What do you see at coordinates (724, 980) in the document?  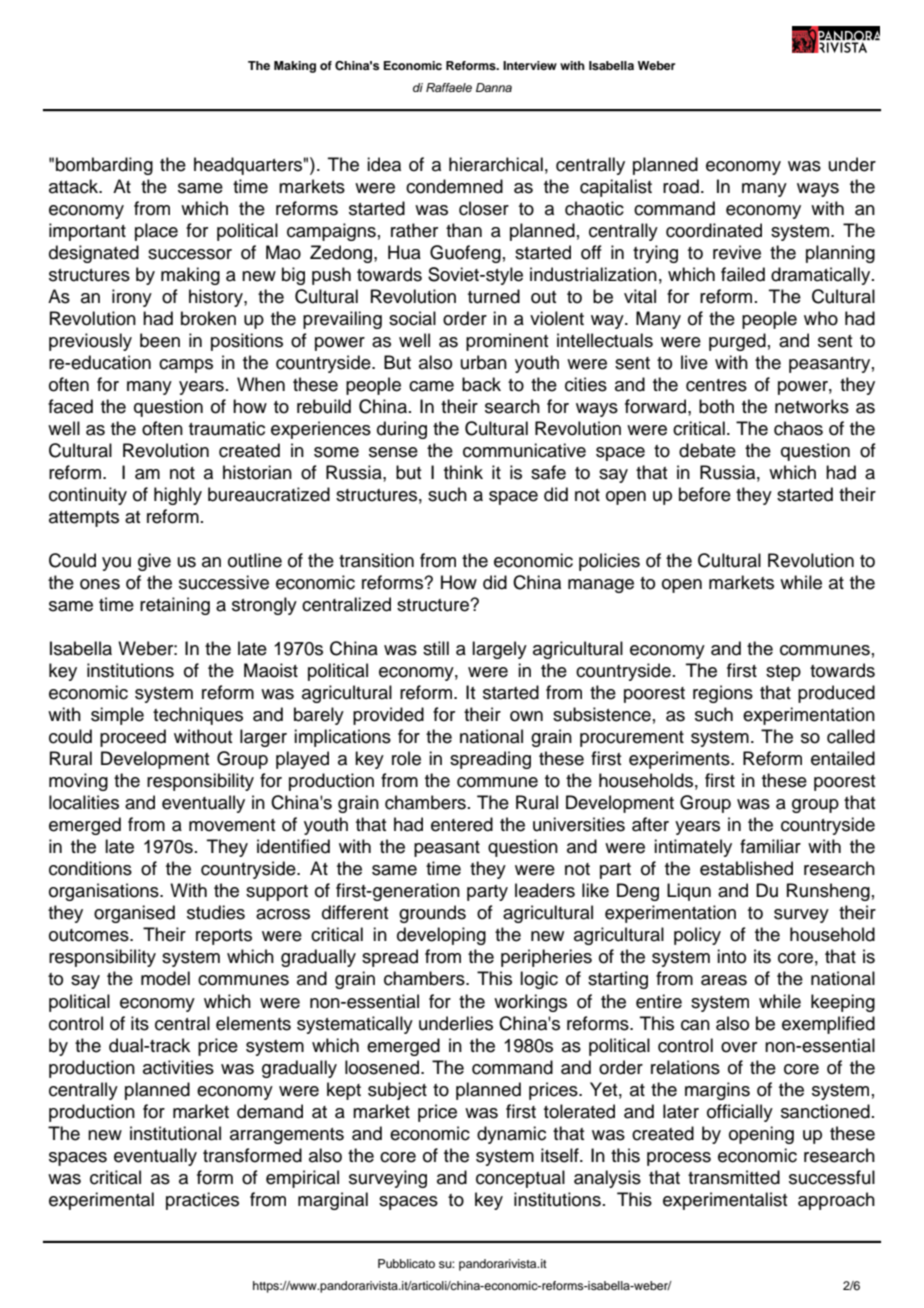 I see `areas` at bounding box center [724, 980].
